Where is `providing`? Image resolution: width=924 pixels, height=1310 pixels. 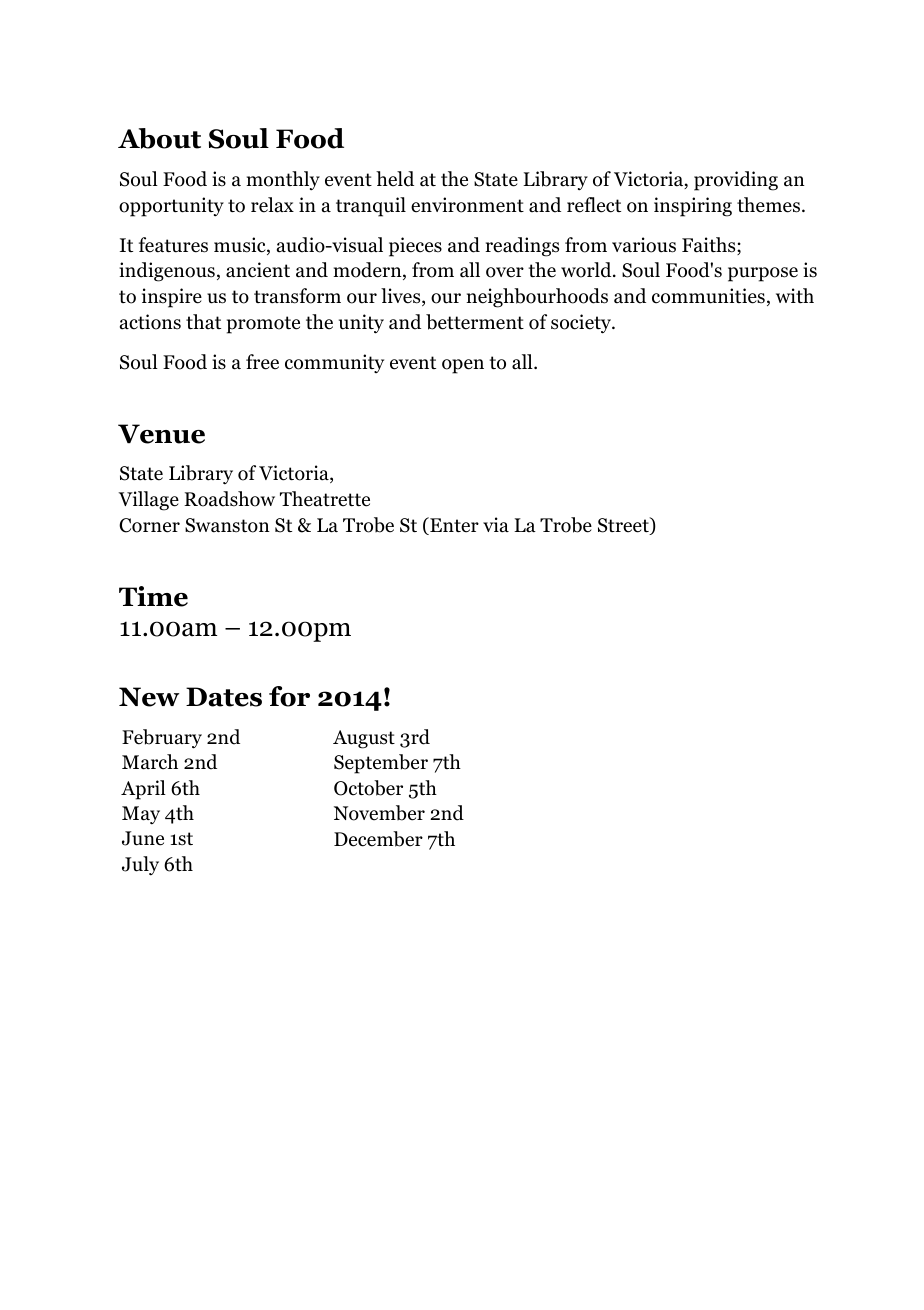
providing is located at coordinates (736, 181).
